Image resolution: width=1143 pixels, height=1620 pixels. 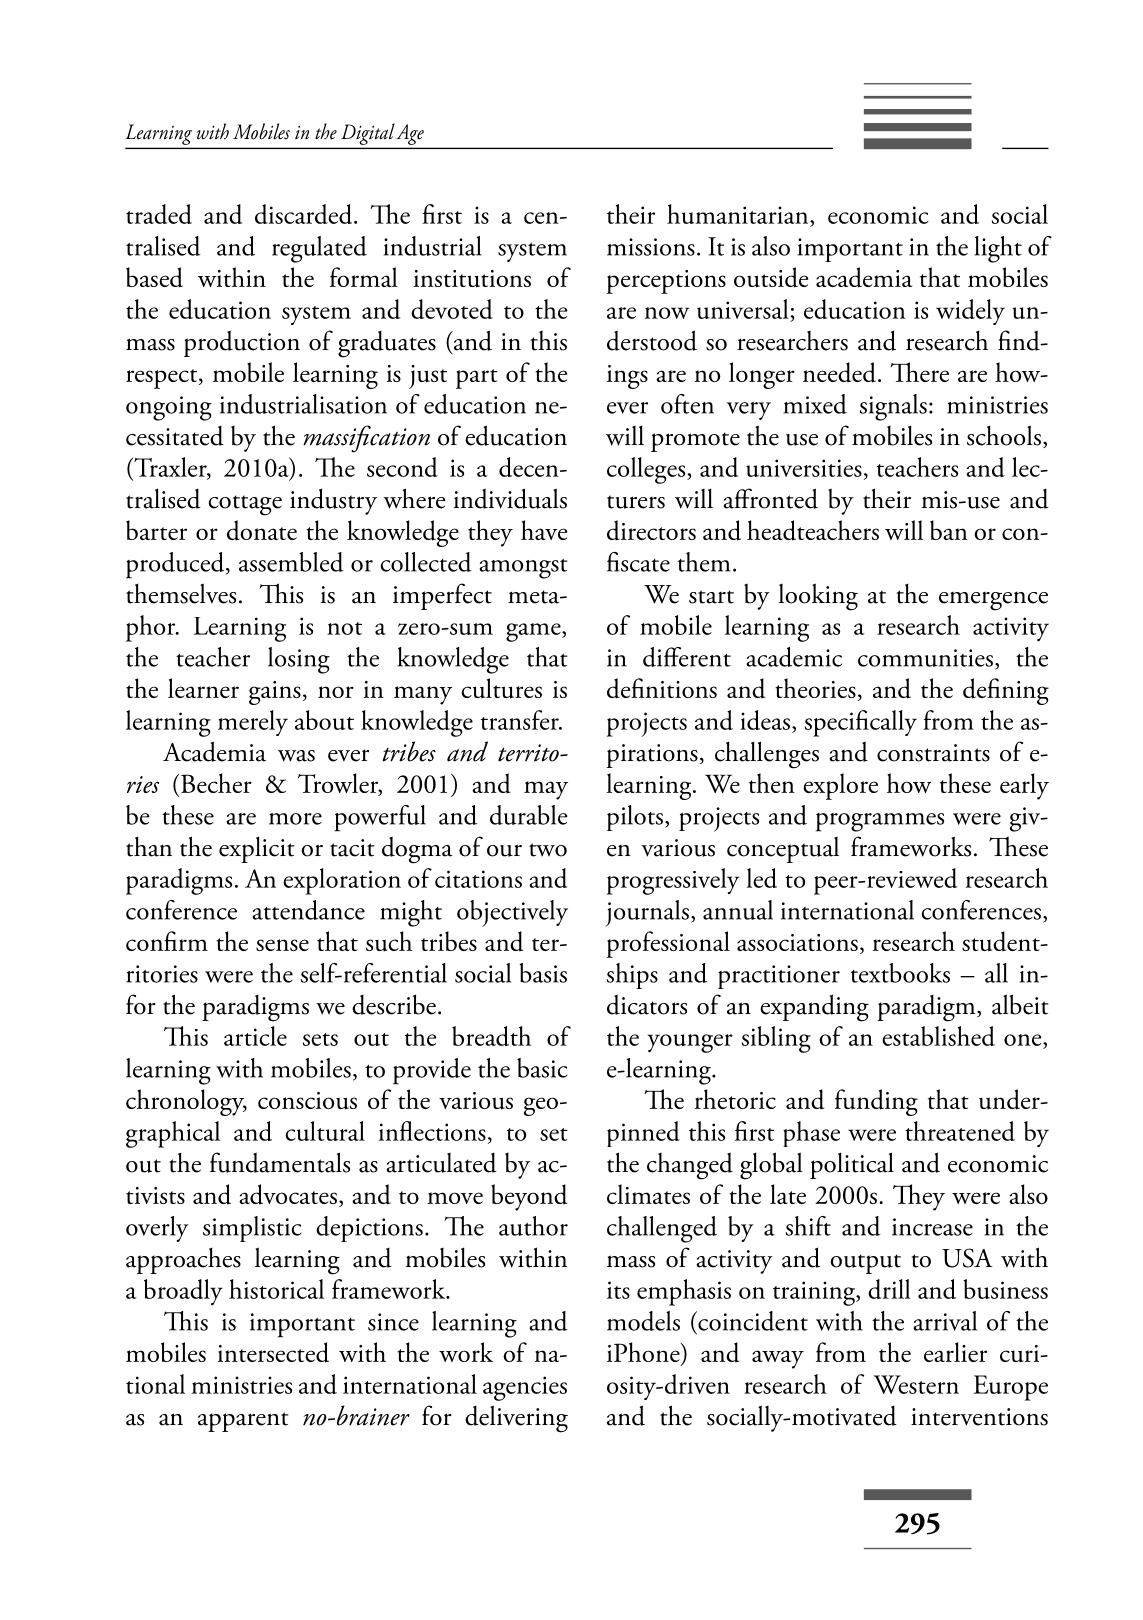 What do you see at coordinates (900, 973) in the document?
I see `textbooks` at bounding box center [900, 973].
